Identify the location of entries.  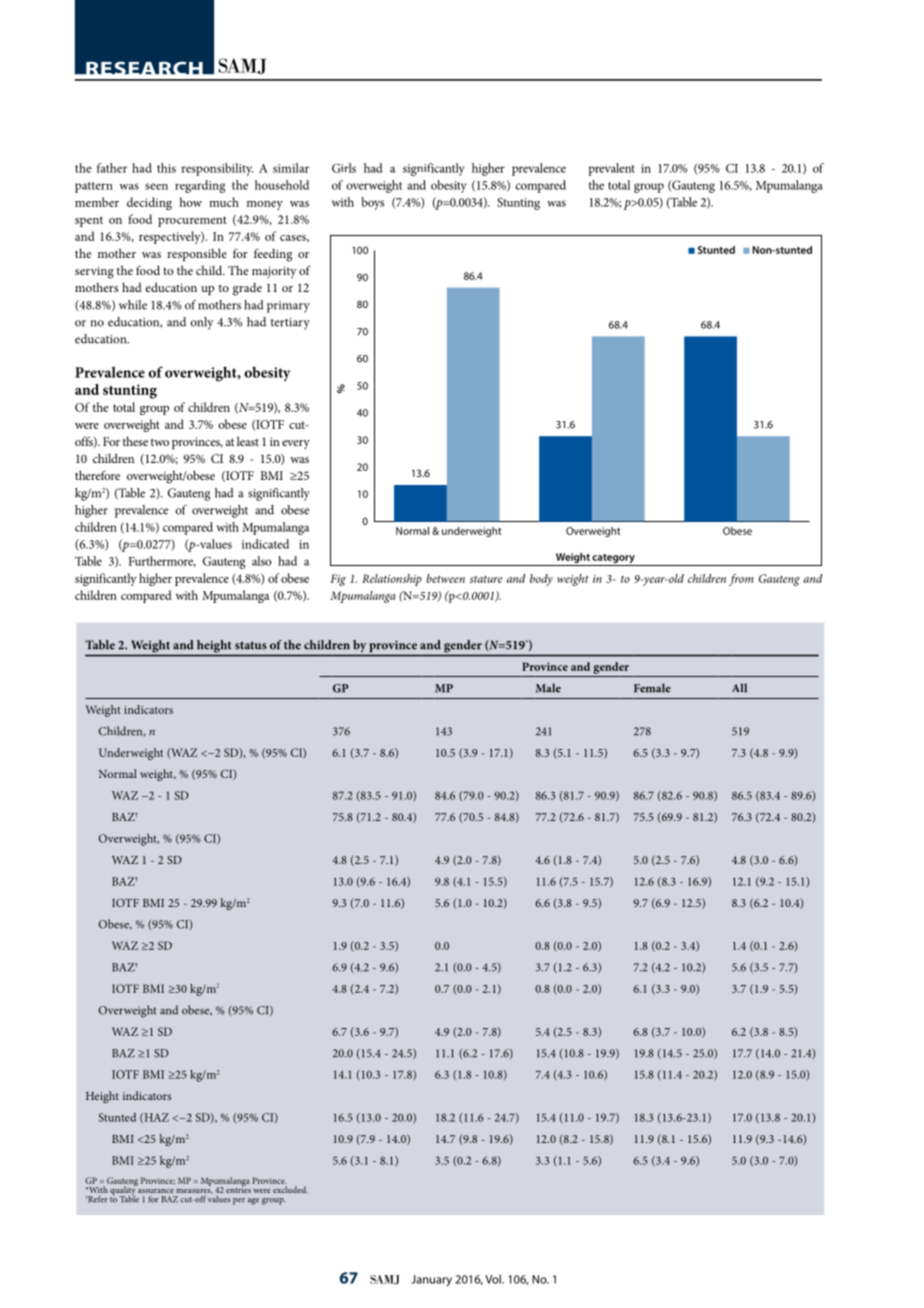
(238, 1189).
